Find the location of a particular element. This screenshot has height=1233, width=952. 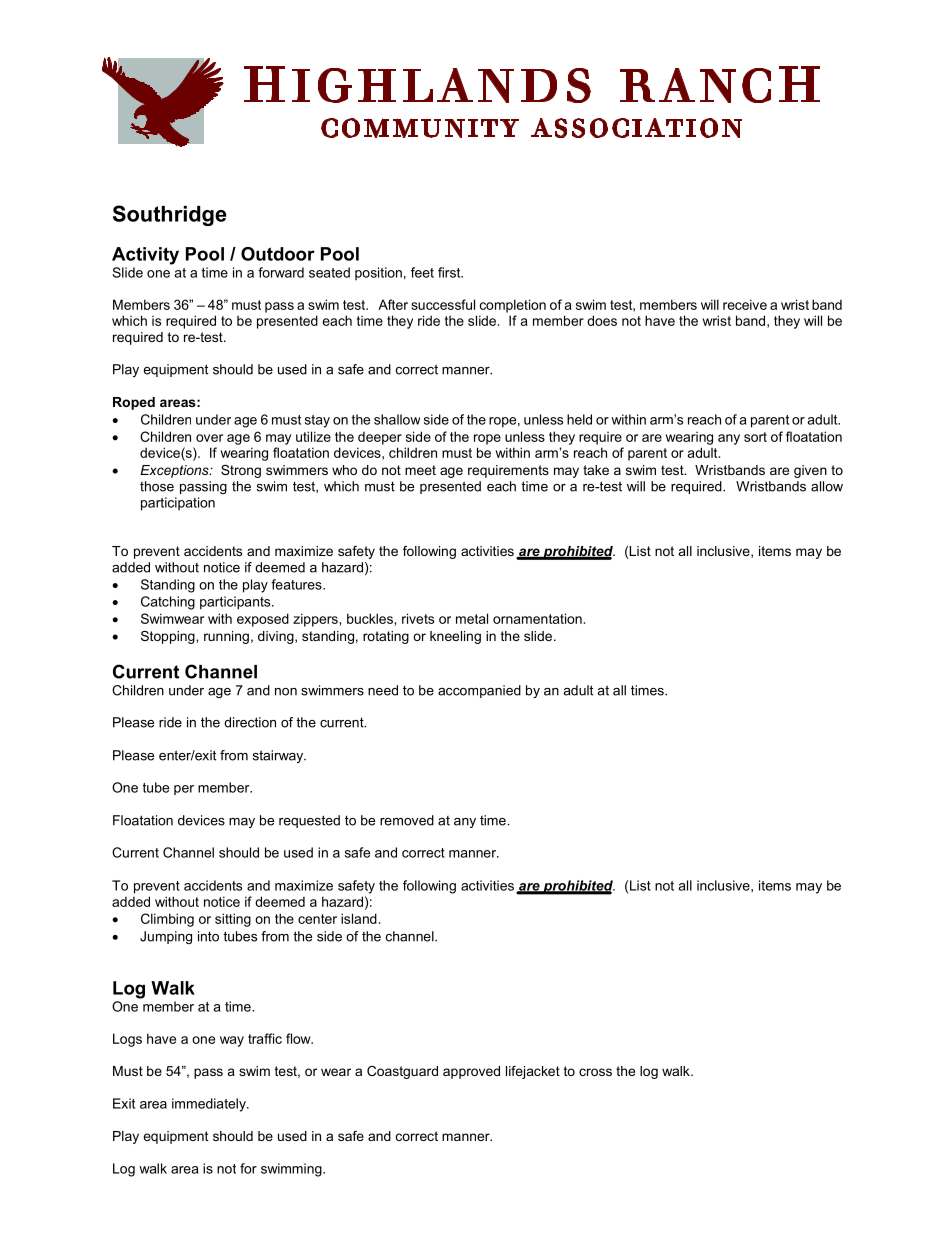

ornamentation is located at coordinates (537, 618).
